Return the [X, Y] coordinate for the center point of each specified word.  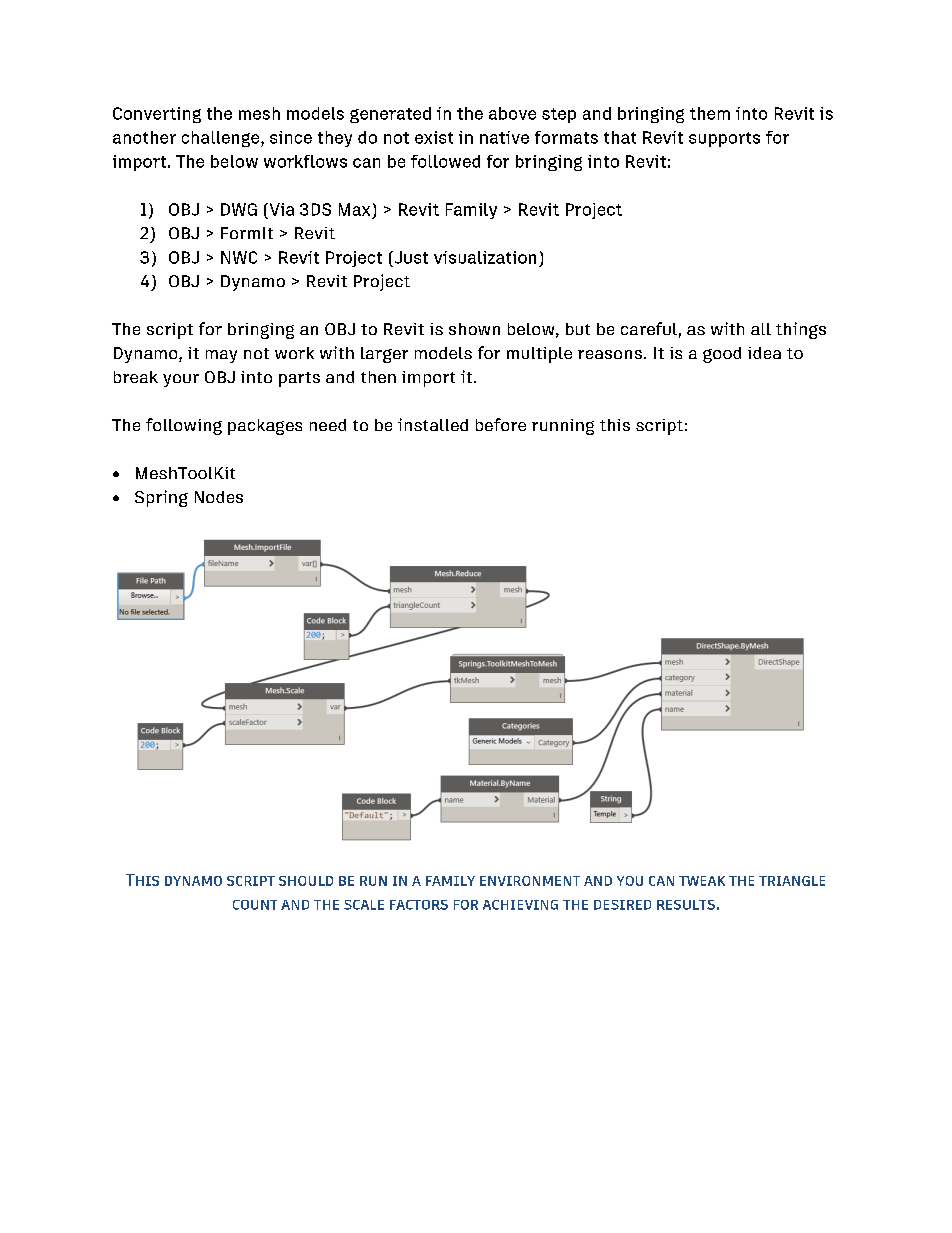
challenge [222, 139]
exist [434, 137]
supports [724, 139]
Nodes [219, 497]
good [722, 355]
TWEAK [702, 881]
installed [433, 424]
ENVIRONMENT [530, 881]
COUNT [255, 905]
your [181, 380]
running [563, 427]
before [501, 424]
